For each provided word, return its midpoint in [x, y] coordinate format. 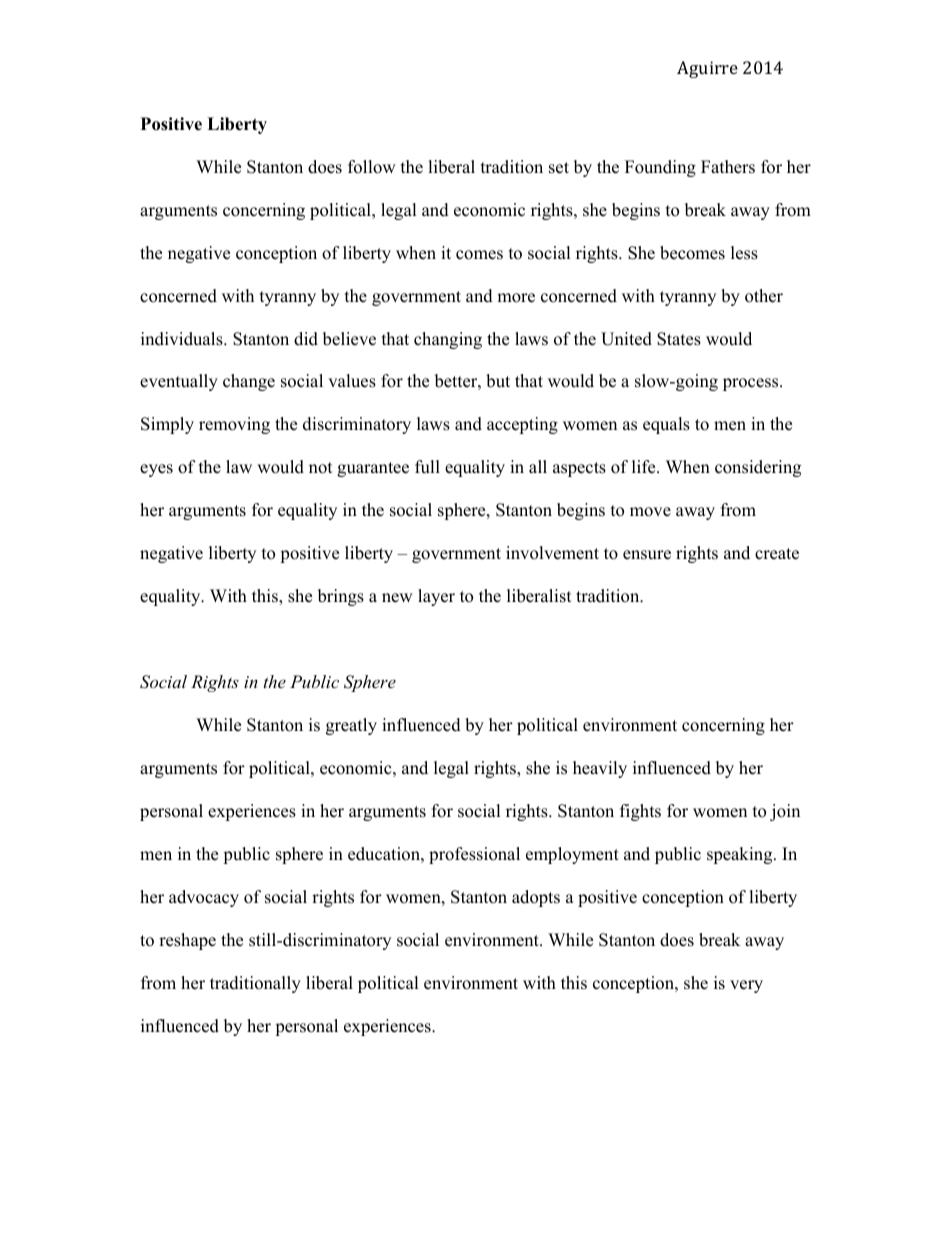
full [427, 467]
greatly [351, 726]
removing [234, 425]
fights [640, 812]
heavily [600, 769]
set [559, 168]
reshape [187, 941]
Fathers [728, 167]
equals [666, 425]
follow [372, 167]
